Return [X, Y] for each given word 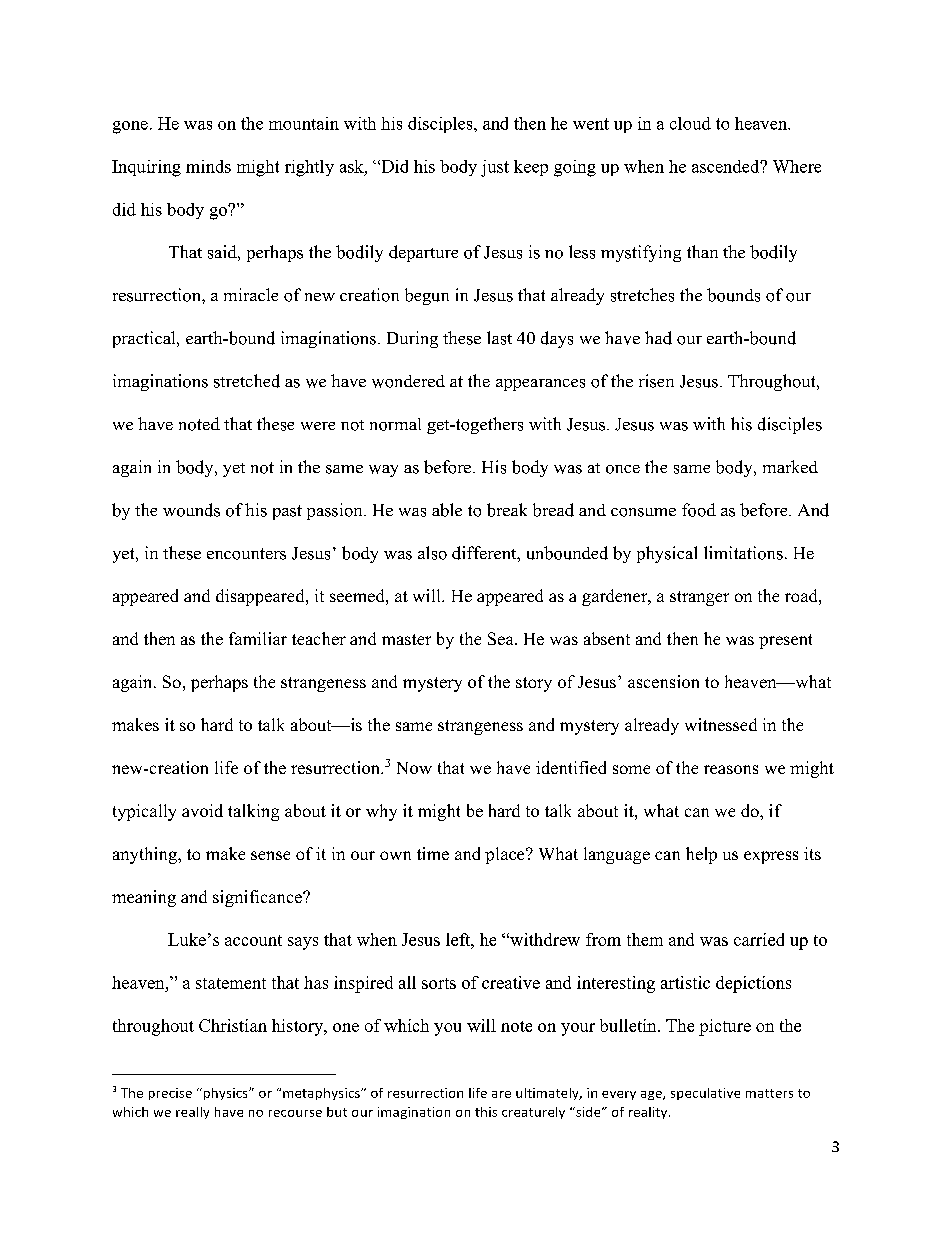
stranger [699, 598]
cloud [690, 123]
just [495, 168]
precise [170, 1094]
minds [208, 166]
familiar [258, 638]
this [486, 1112]
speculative [705, 1094]
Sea [502, 638]
